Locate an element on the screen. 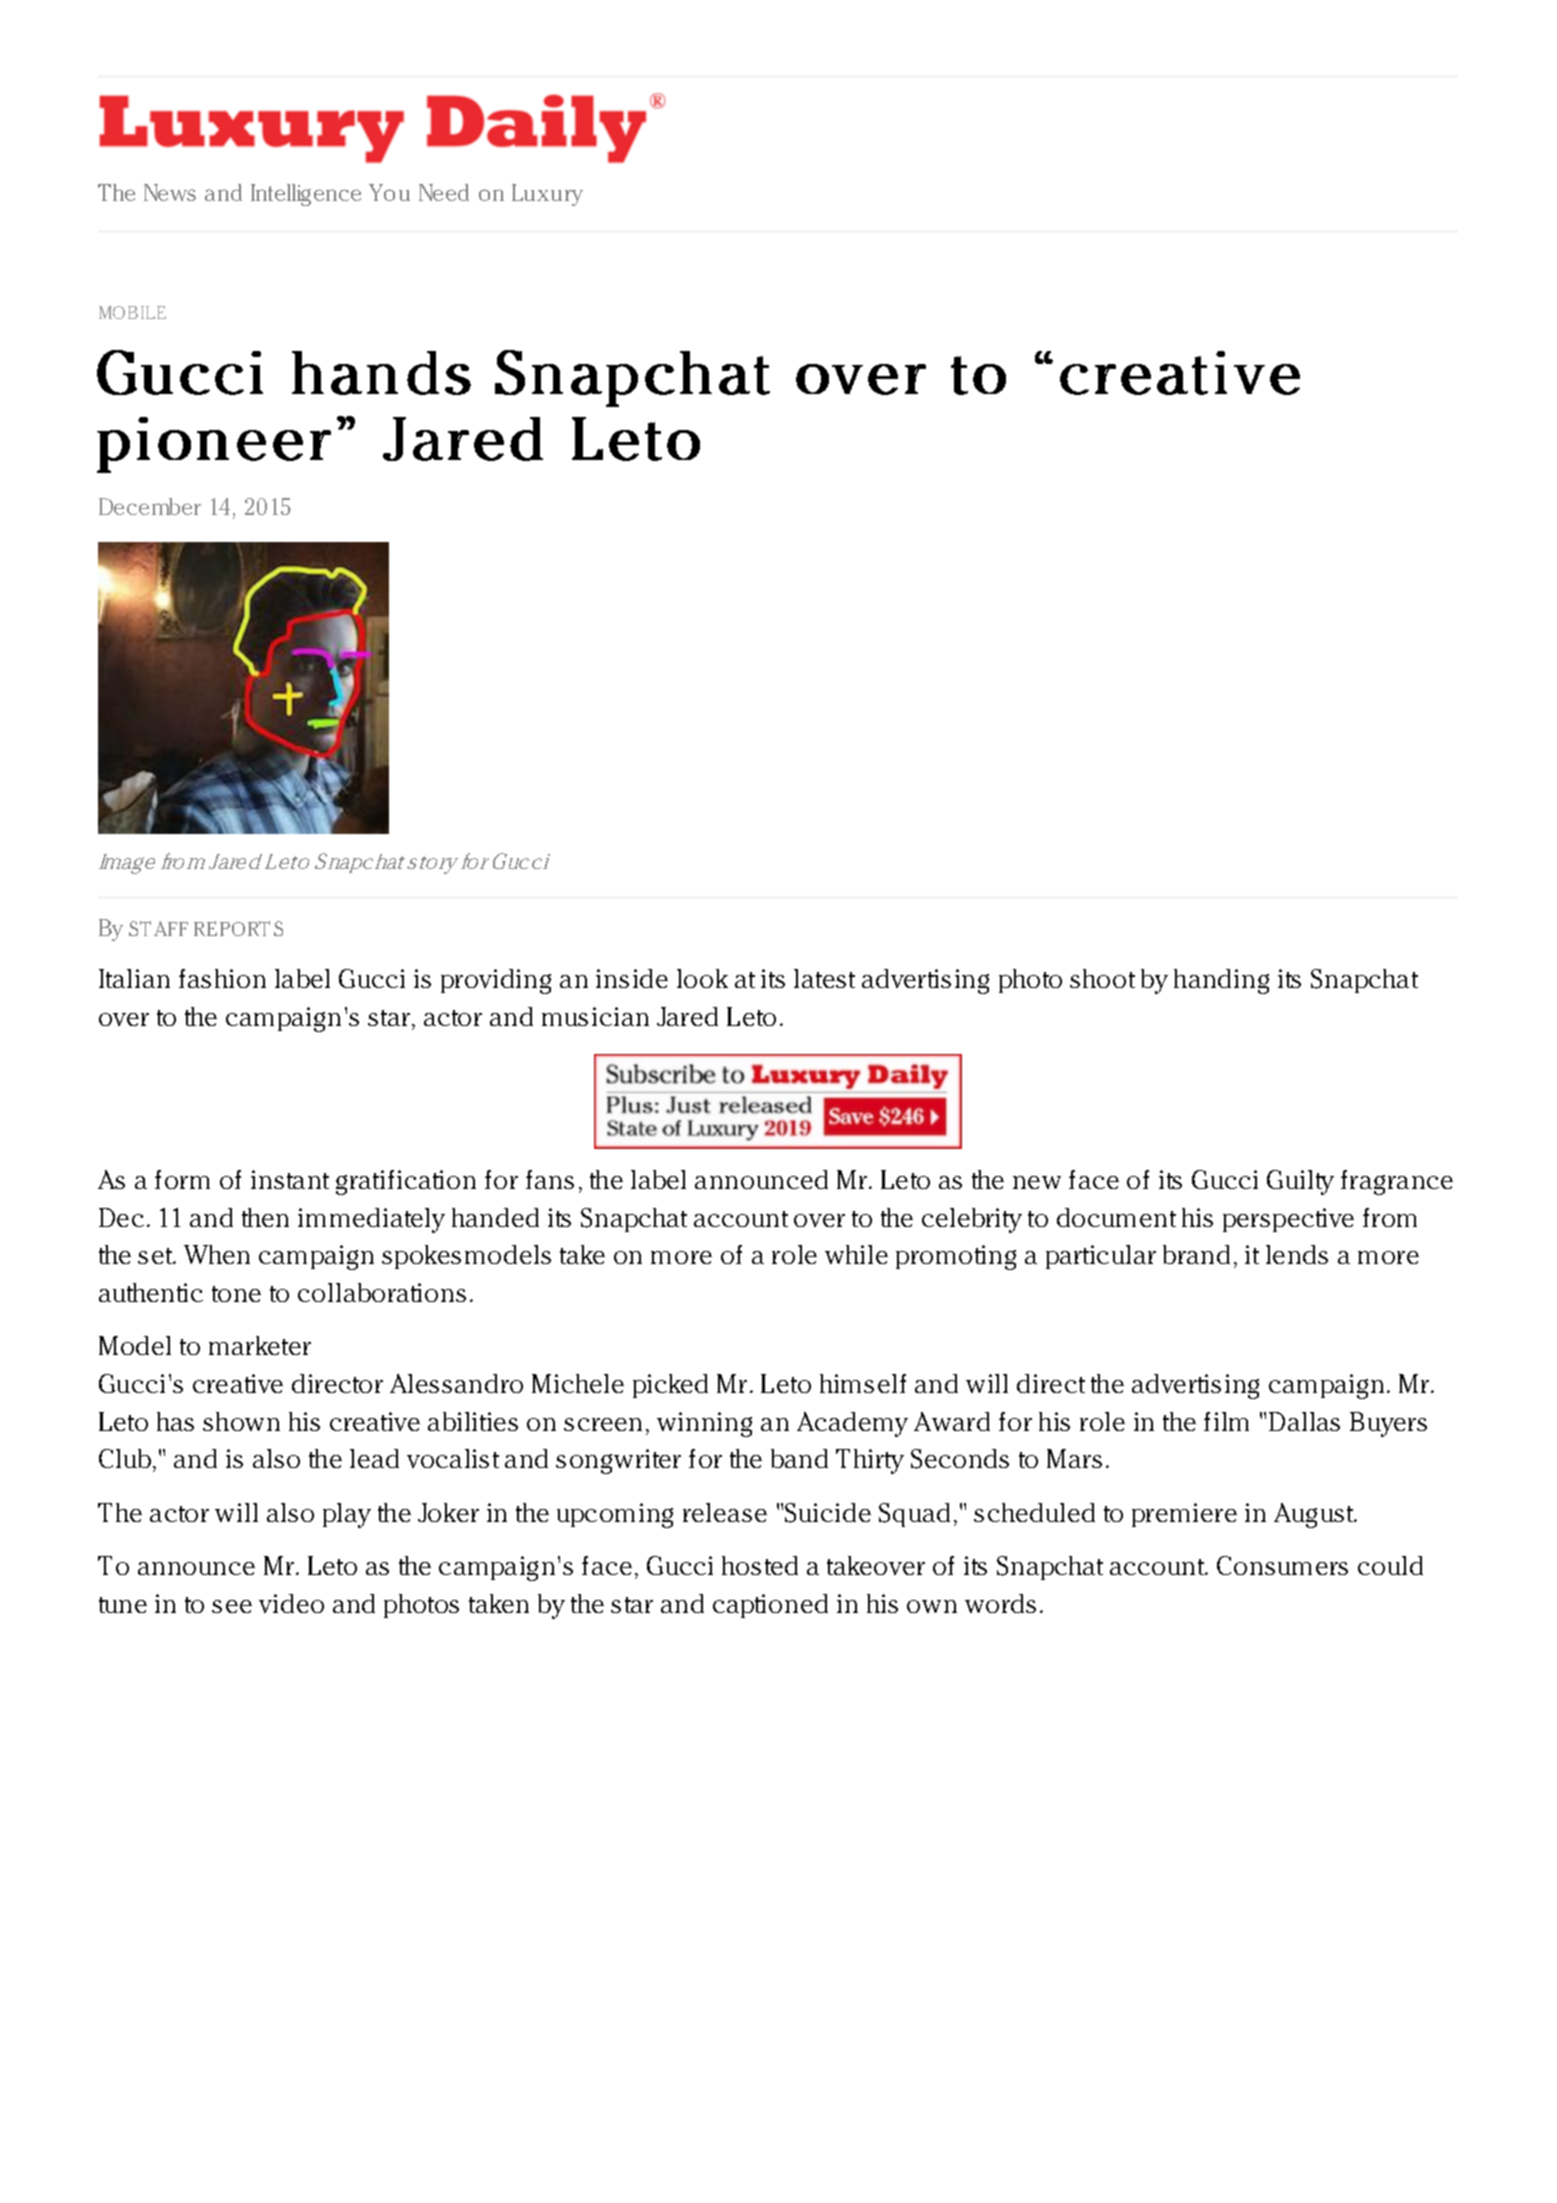 The height and width of the screenshot is (2203, 1557). hosted is located at coordinates (760, 1565).
